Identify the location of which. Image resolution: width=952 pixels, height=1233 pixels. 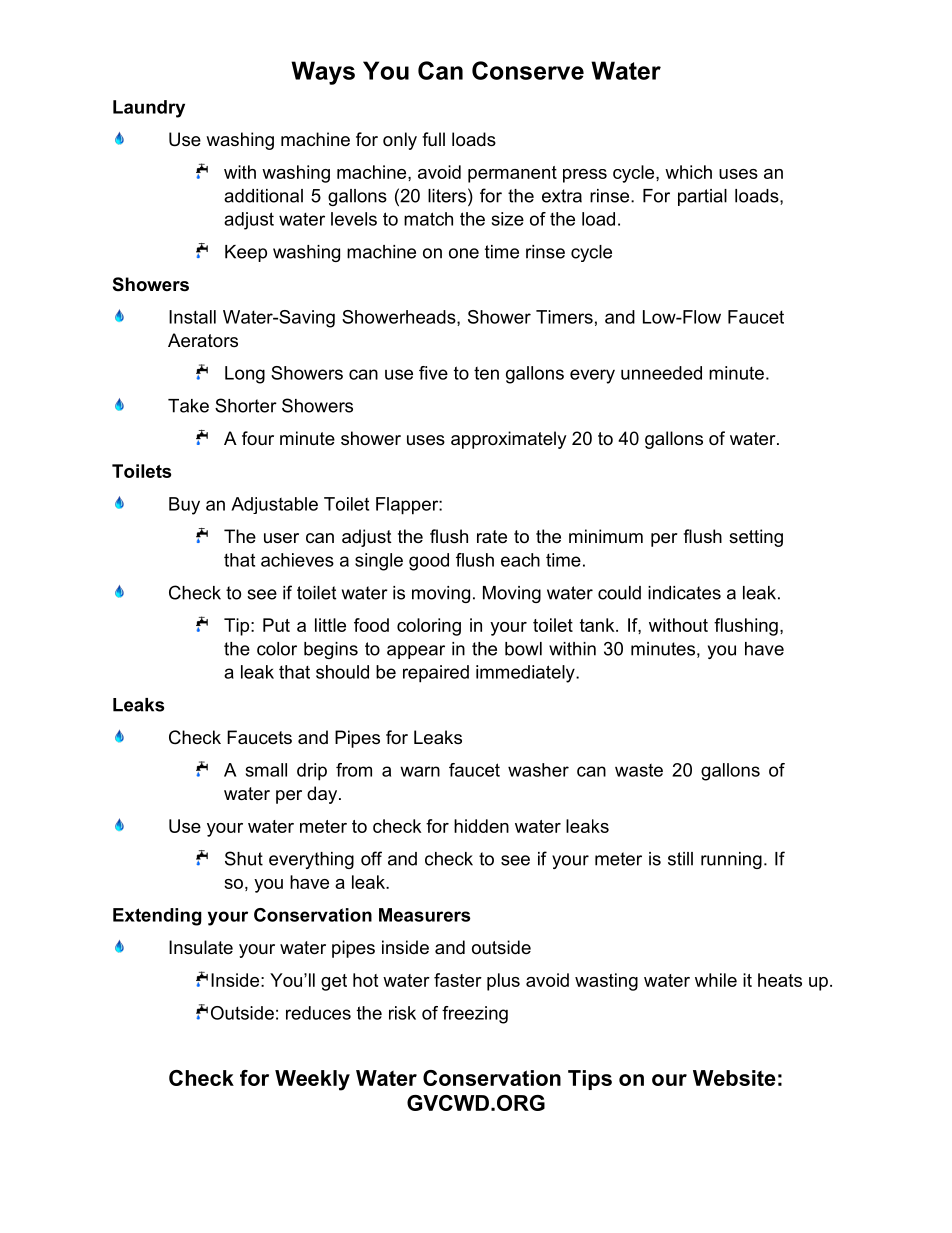
(688, 172).
